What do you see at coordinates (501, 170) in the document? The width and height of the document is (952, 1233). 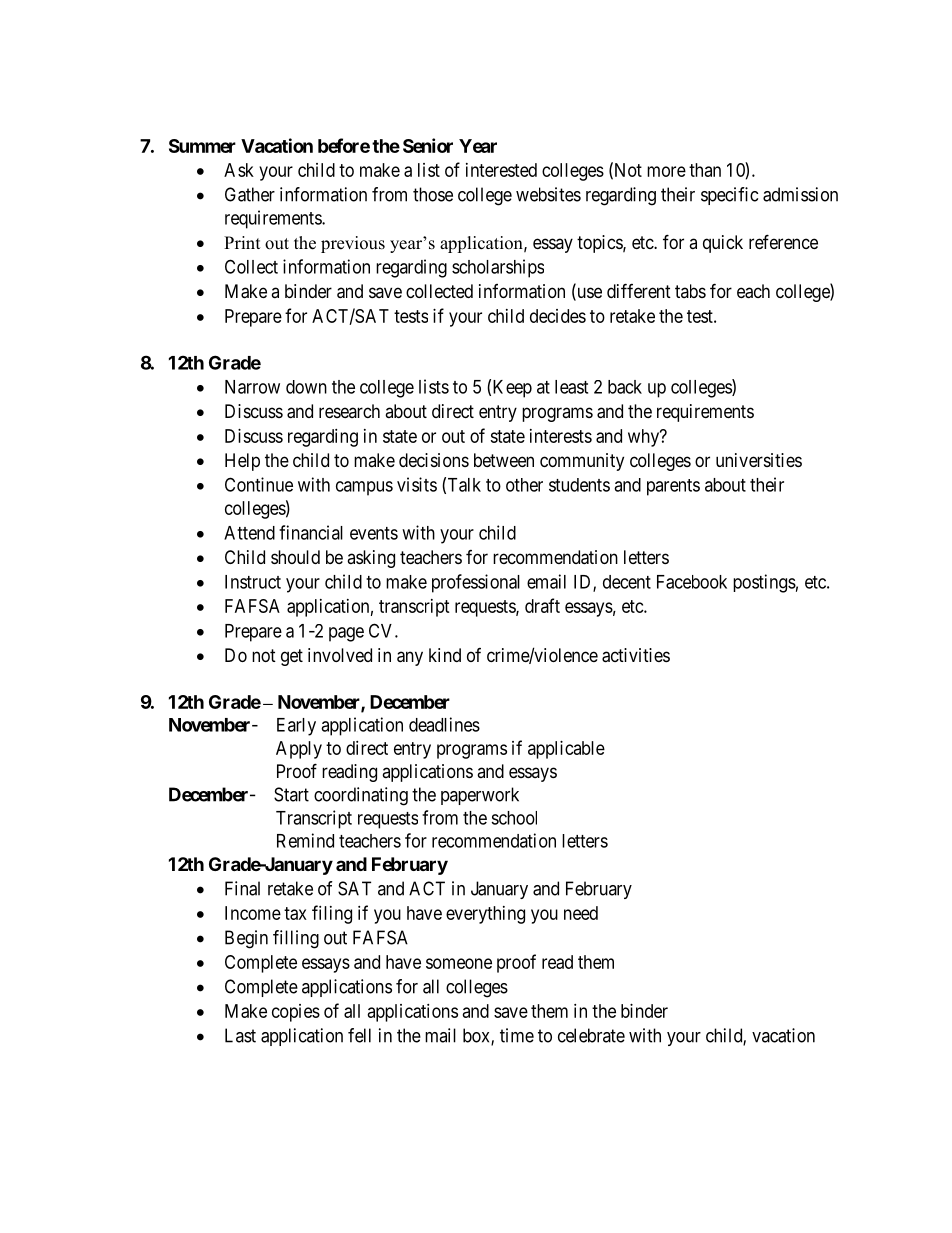 I see `interested` at bounding box center [501, 170].
